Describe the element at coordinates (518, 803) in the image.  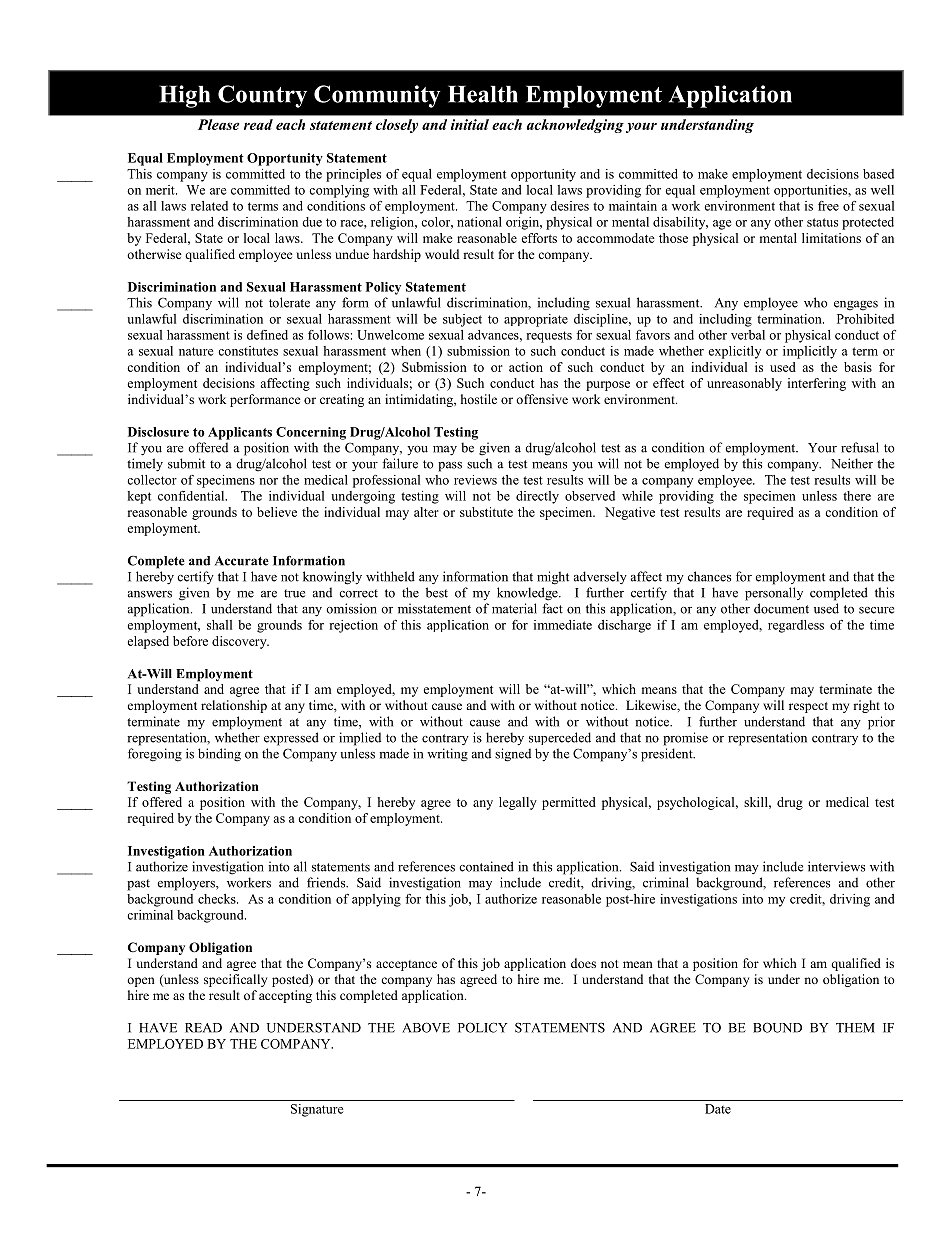
I see `legally` at that location.
